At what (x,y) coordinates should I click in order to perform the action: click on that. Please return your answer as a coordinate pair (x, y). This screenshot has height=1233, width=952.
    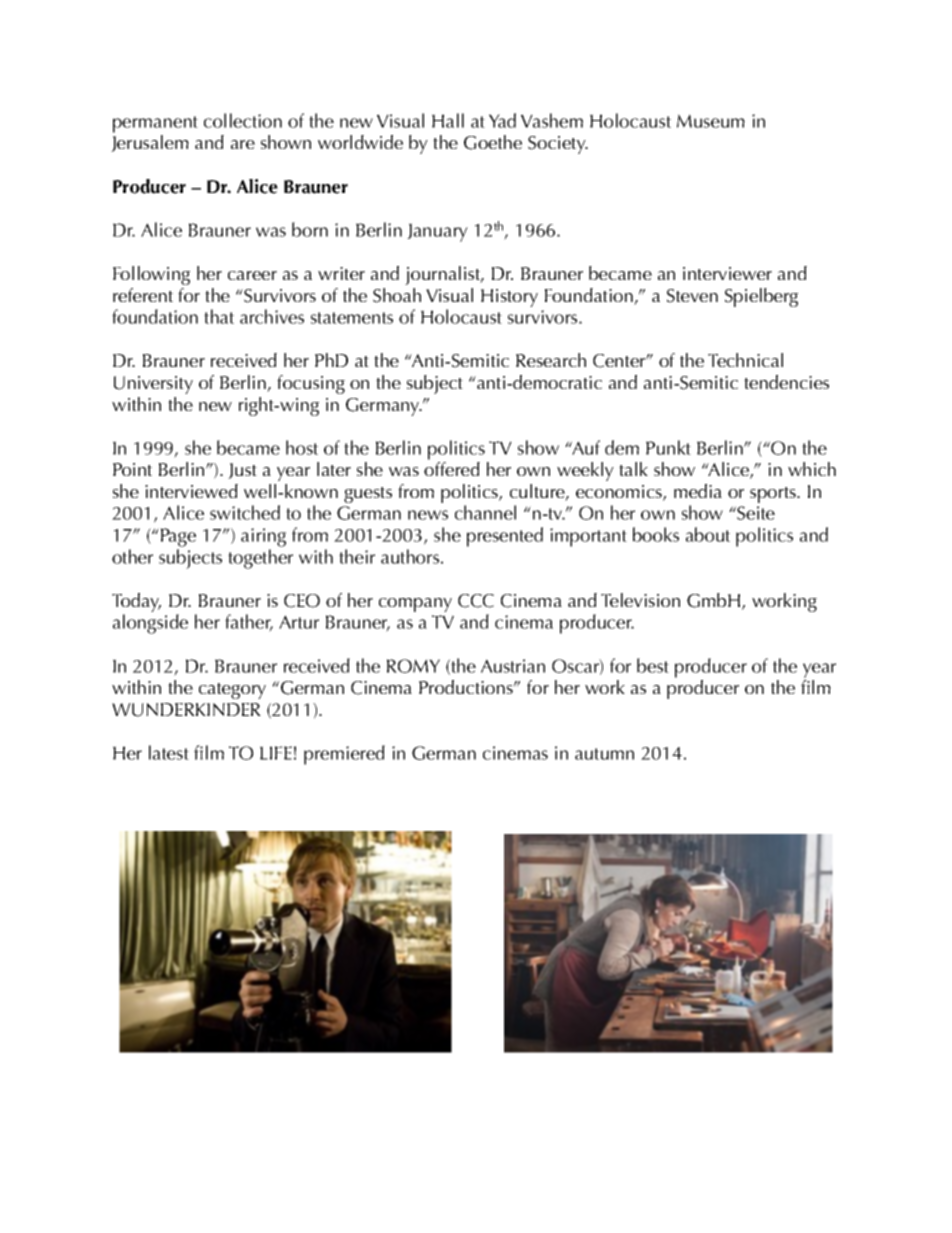
    Looking at the image, I should click on (219, 316).
